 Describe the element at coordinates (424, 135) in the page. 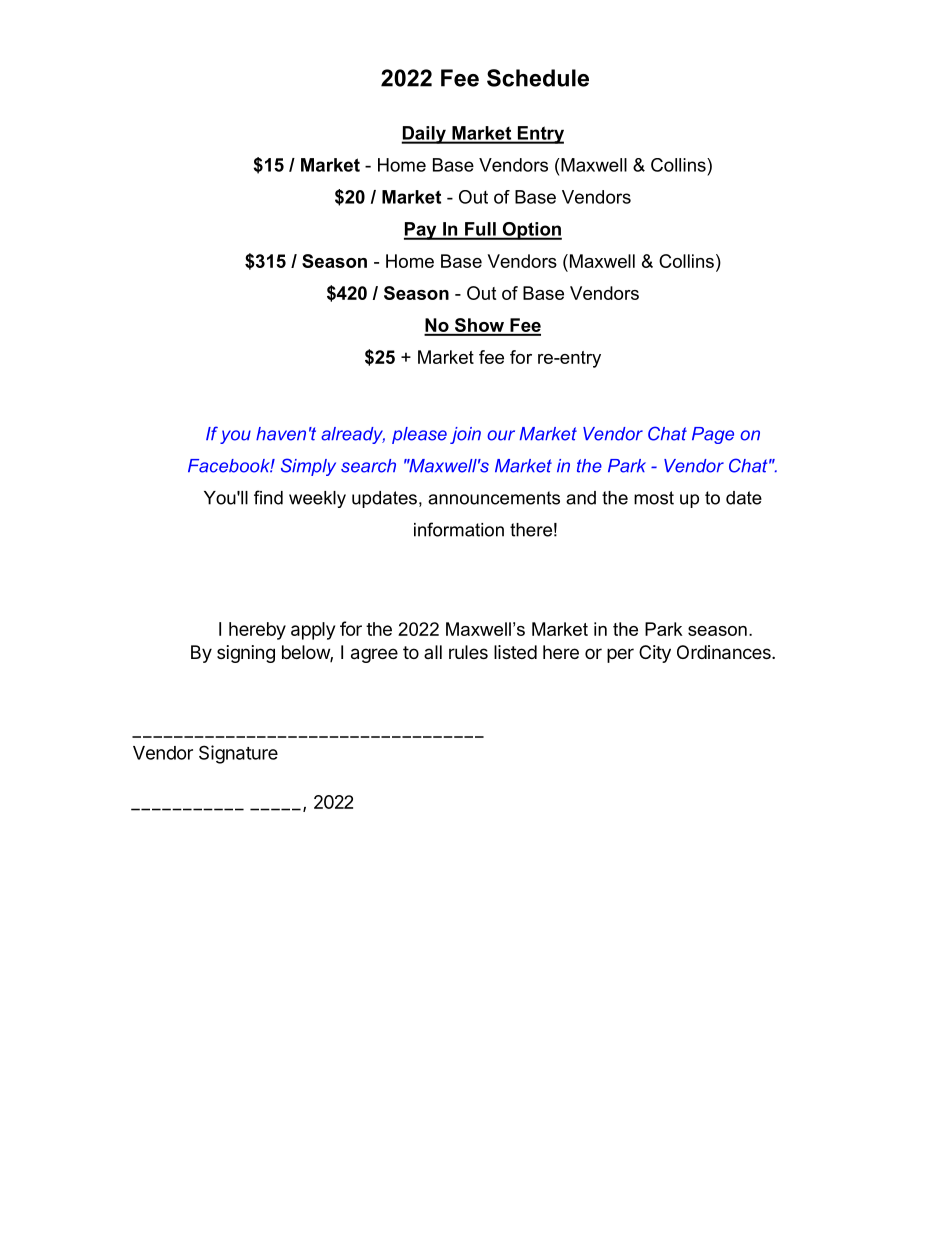

I see `Daily` at that location.
